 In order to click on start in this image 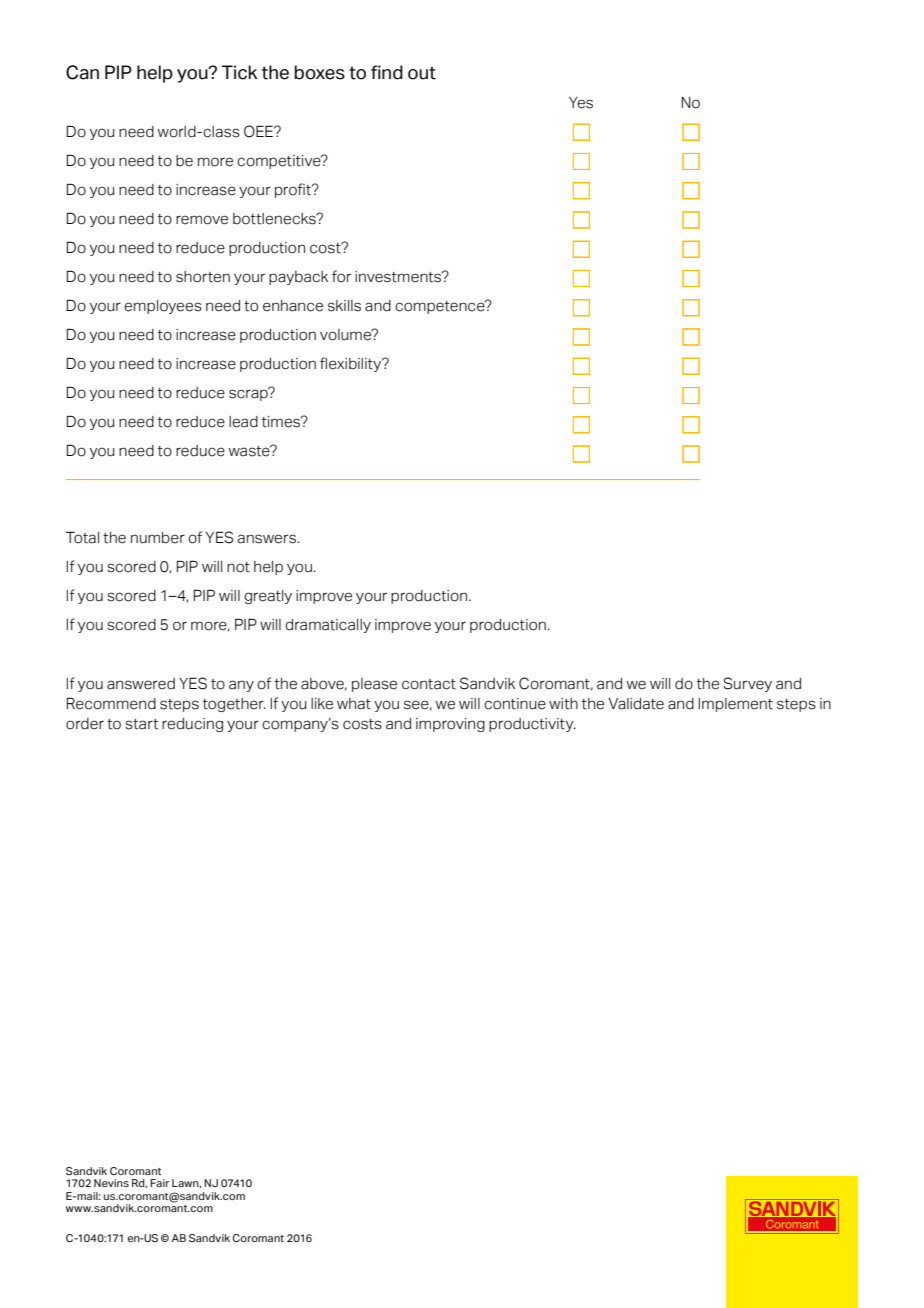, I will do `click(141, 724)`.
